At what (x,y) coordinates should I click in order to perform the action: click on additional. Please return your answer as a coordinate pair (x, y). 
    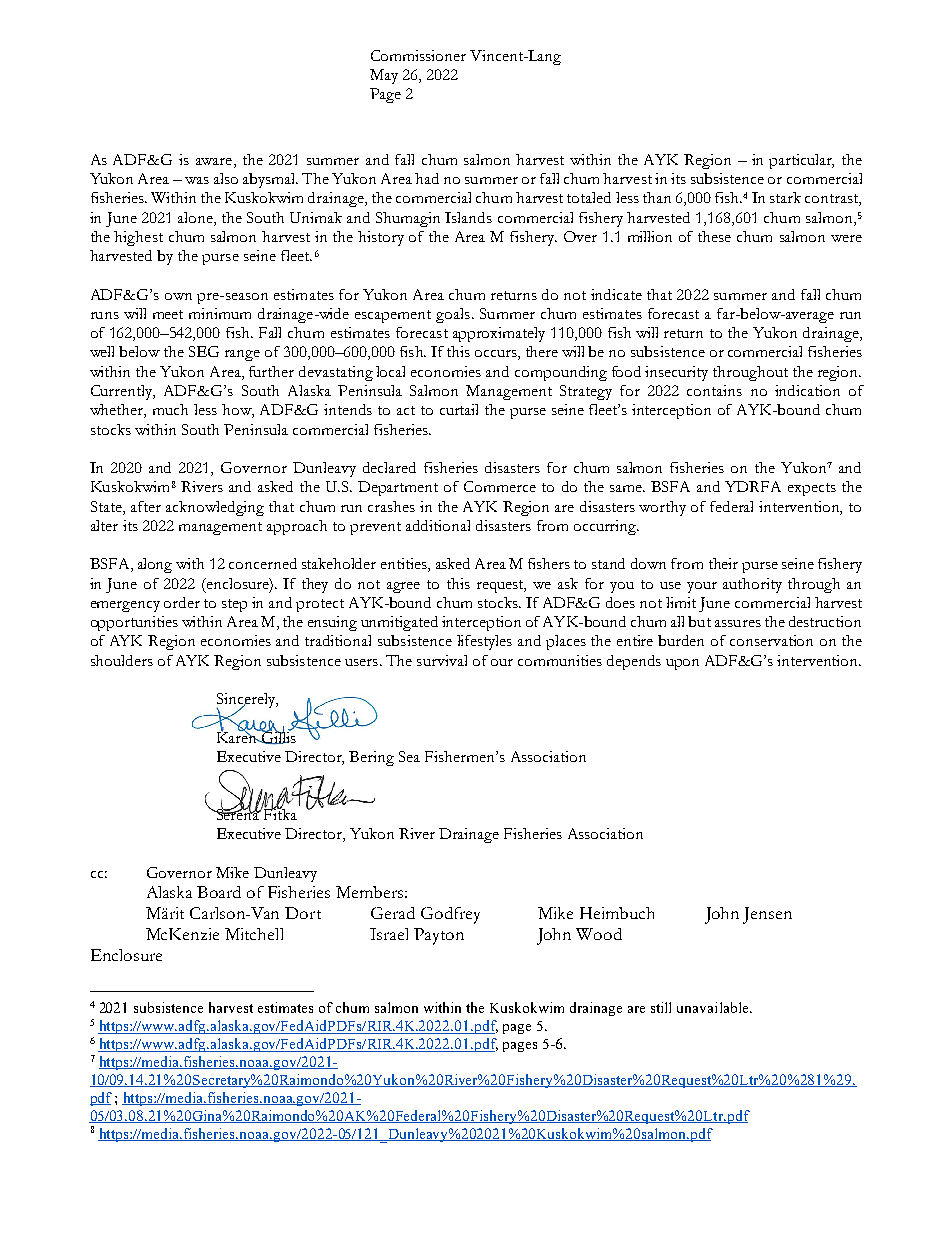
    Looking at the image, I should click on (438, 525).
